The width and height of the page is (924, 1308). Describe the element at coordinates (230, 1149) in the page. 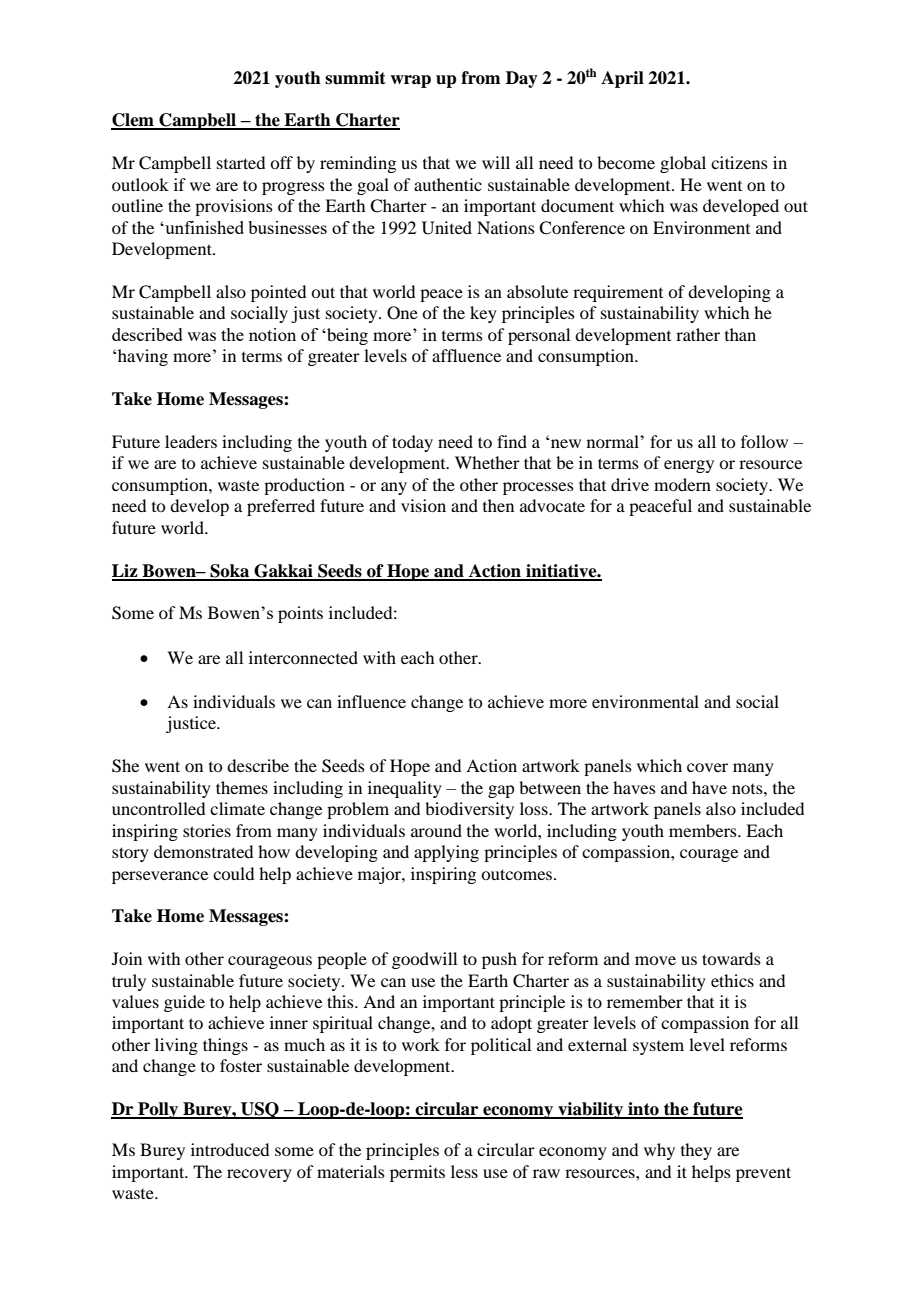

I see `introduced` at that location.
